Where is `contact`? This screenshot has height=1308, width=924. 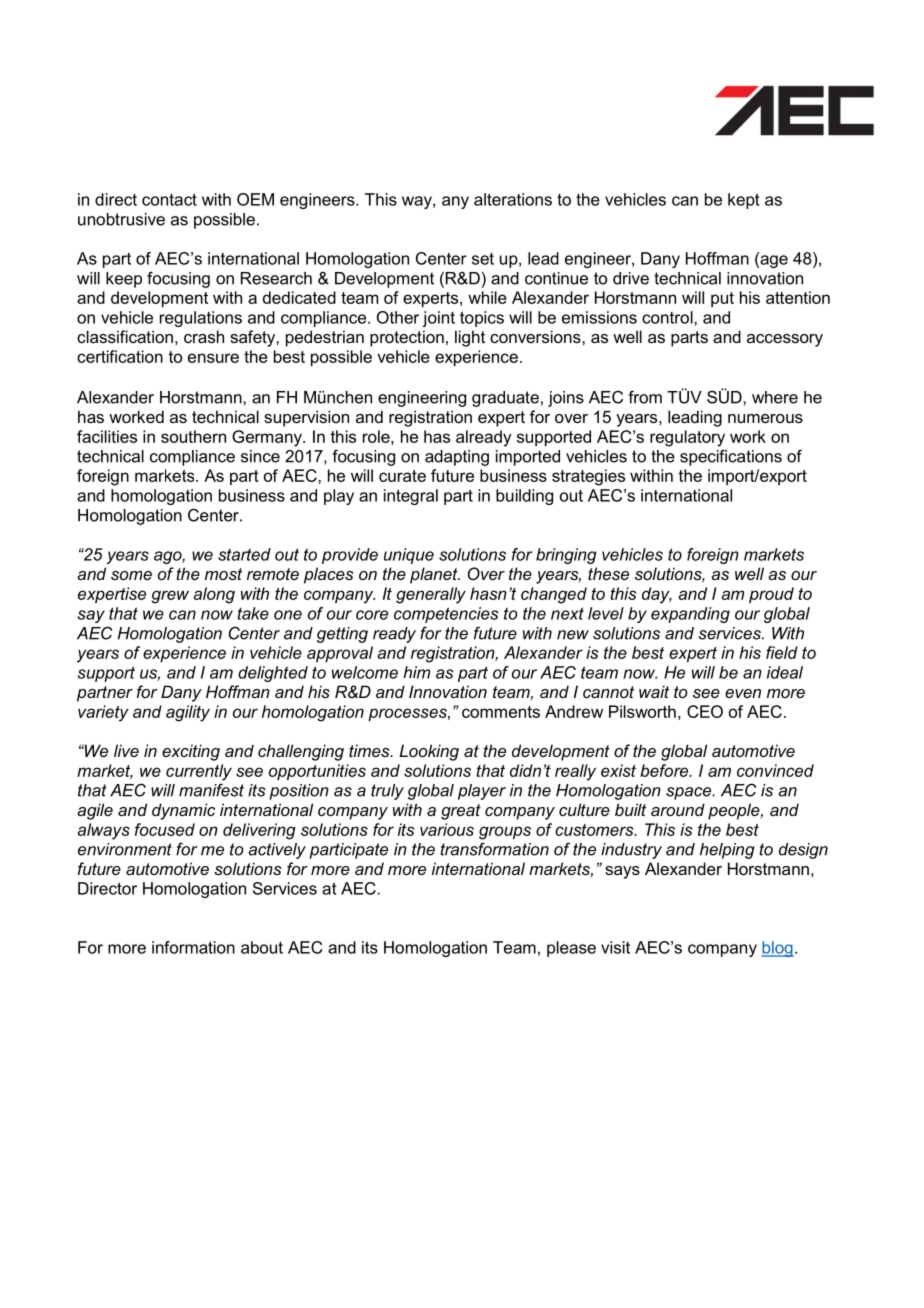 contact is located at coordinates (169, 199).
